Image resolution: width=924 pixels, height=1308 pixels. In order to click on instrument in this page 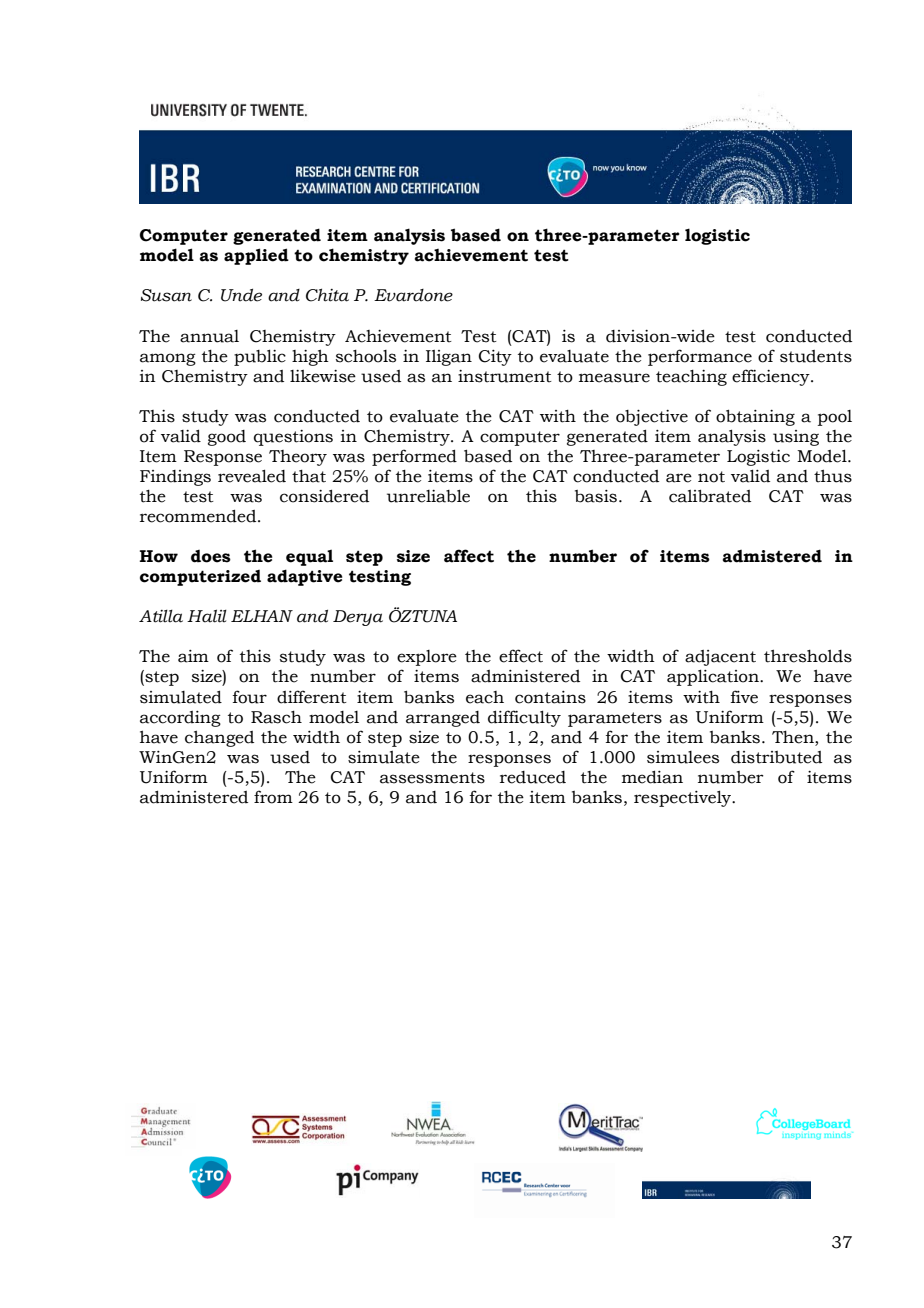, I will do `click(505, 376)`.
